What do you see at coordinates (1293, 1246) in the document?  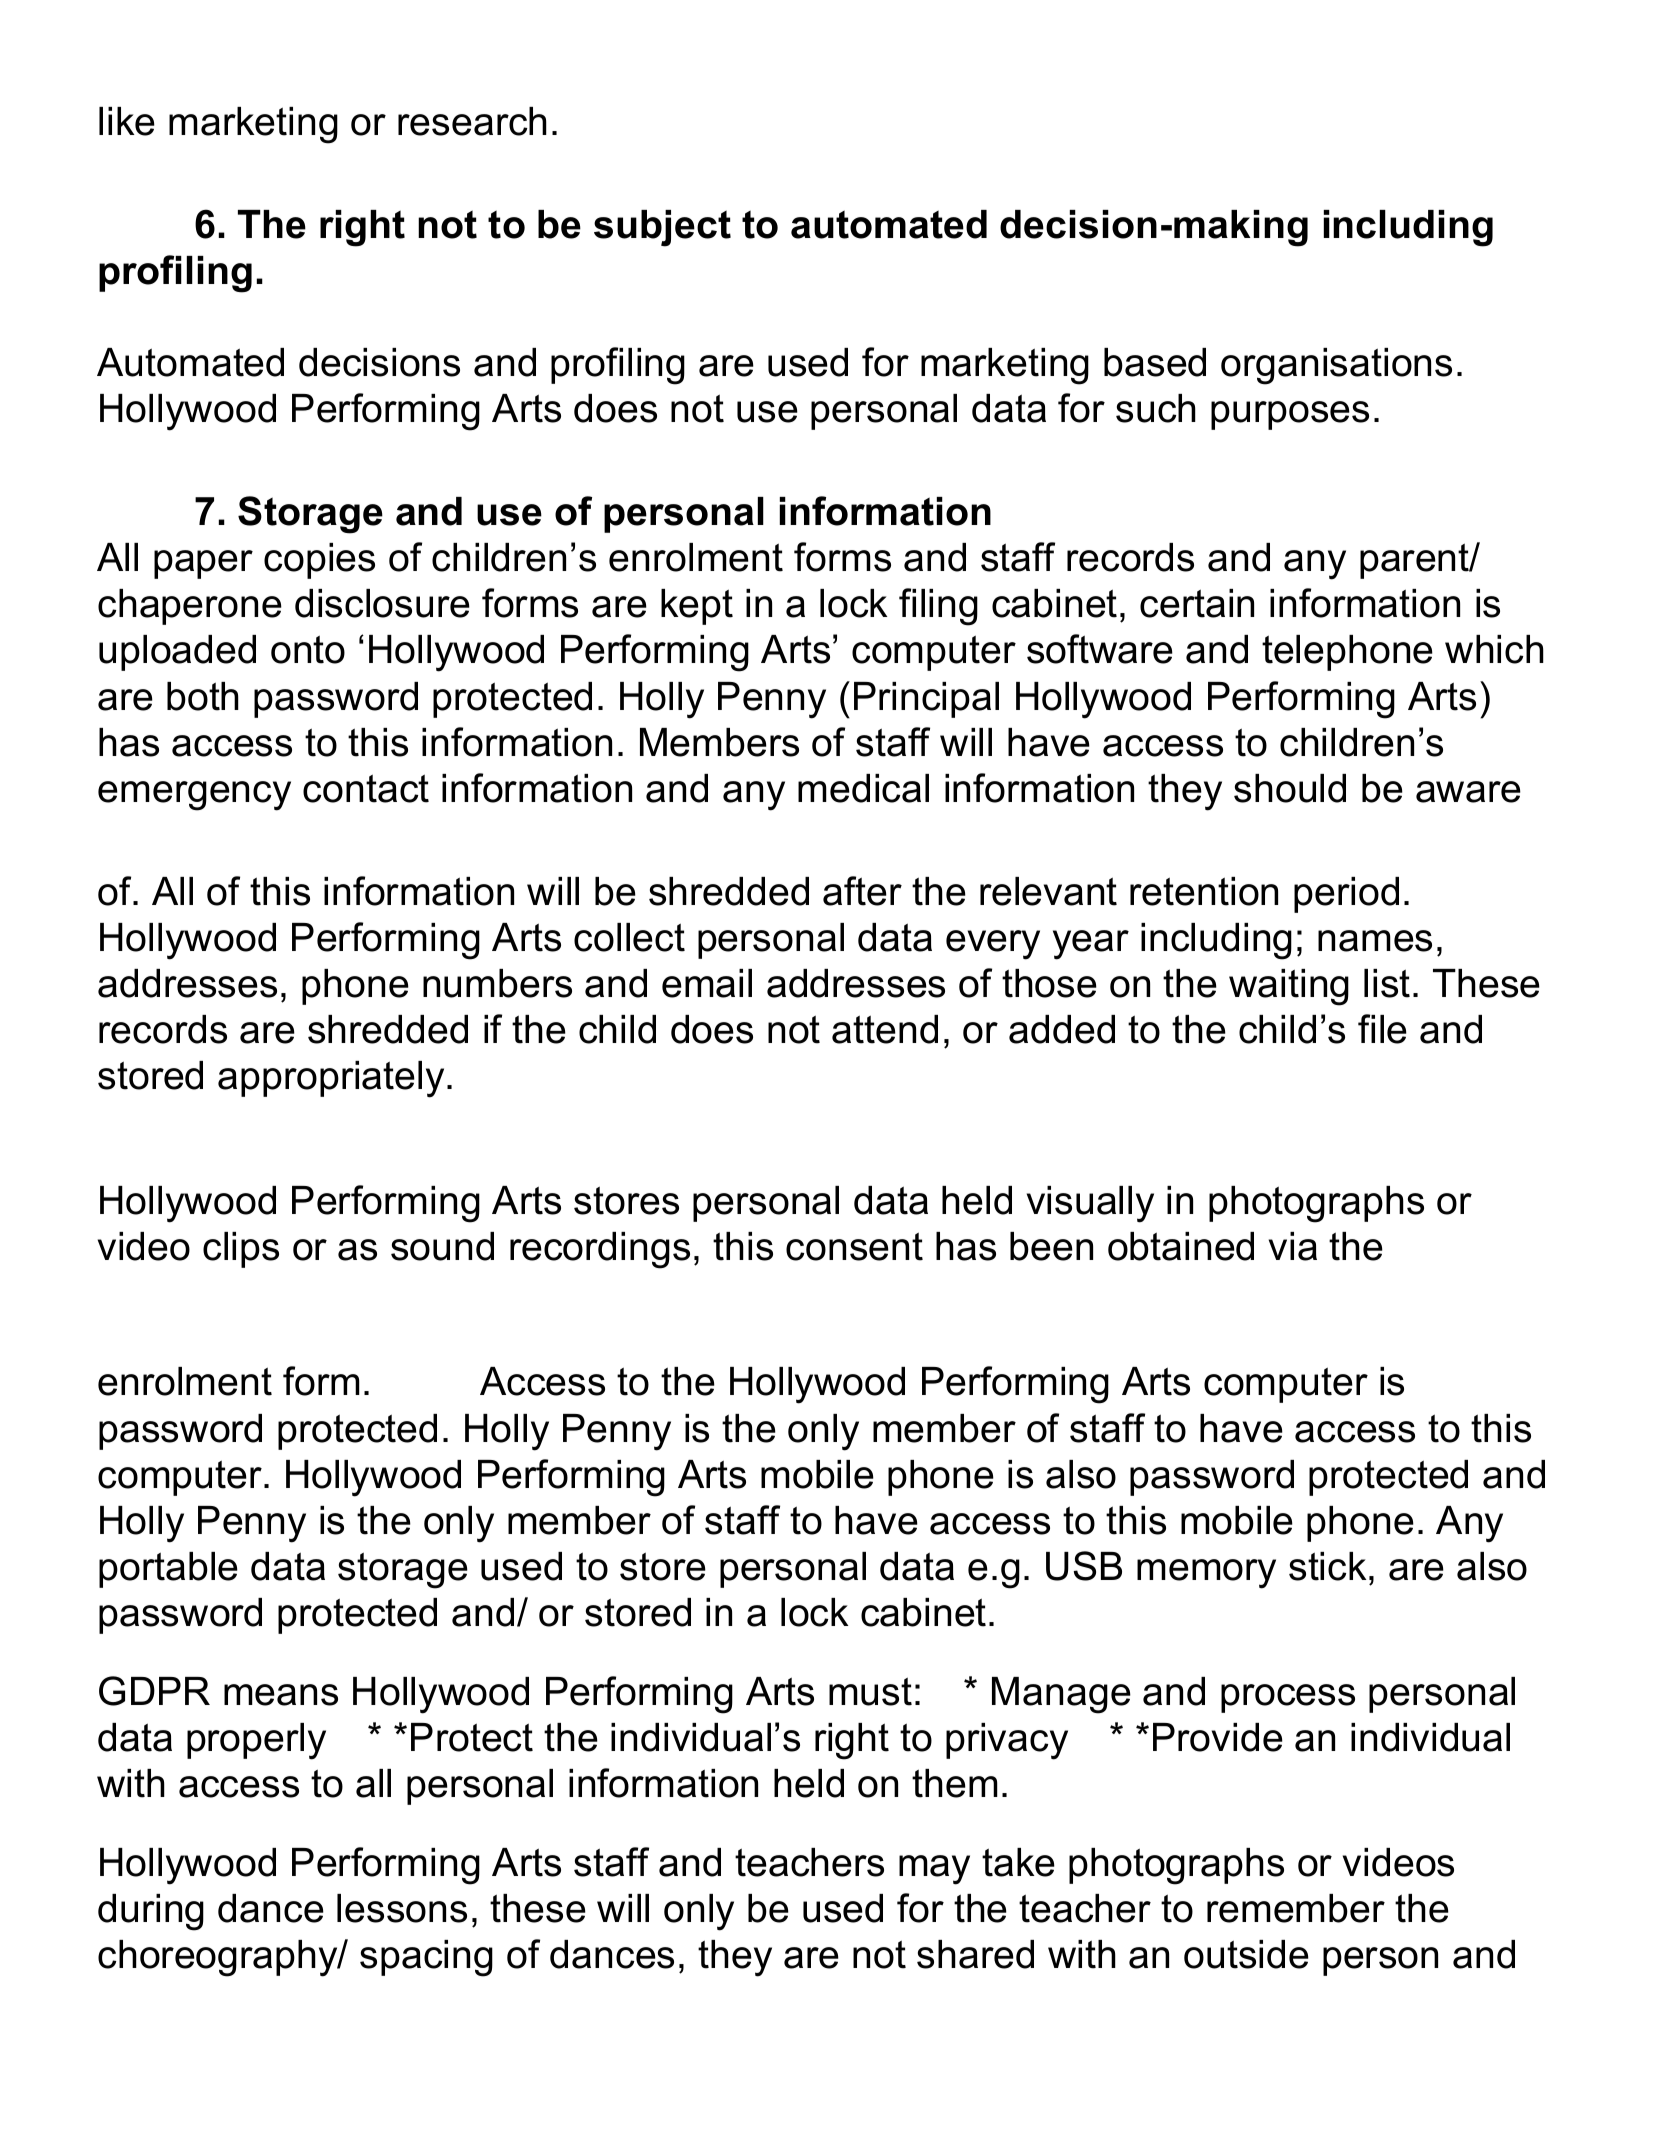 I see `via` at bounding box center [1293, 1246].
